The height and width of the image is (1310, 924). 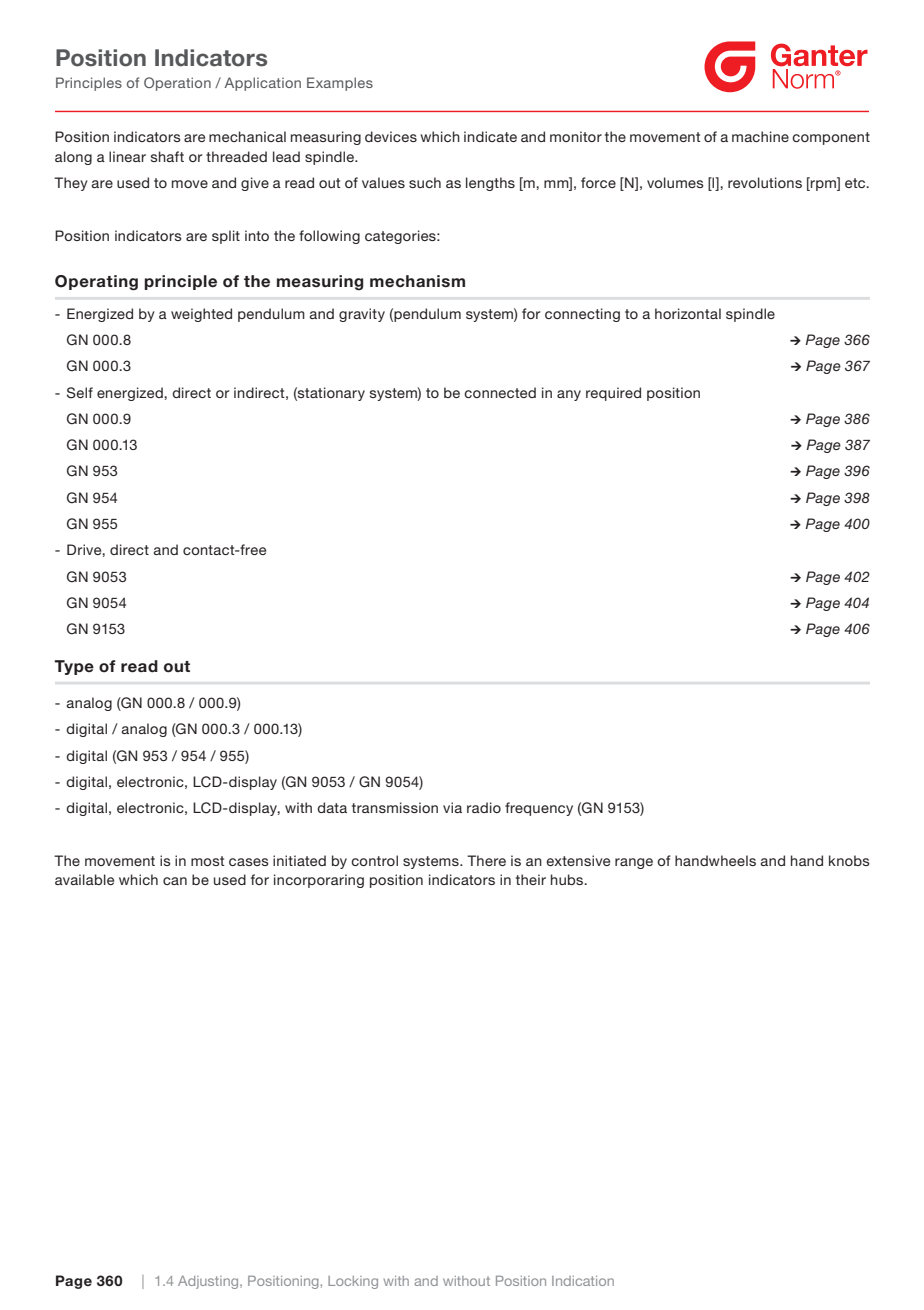 What do you see at coordinates (175, 881) in the image?
I see `can` at bounding box center [175, 881].
